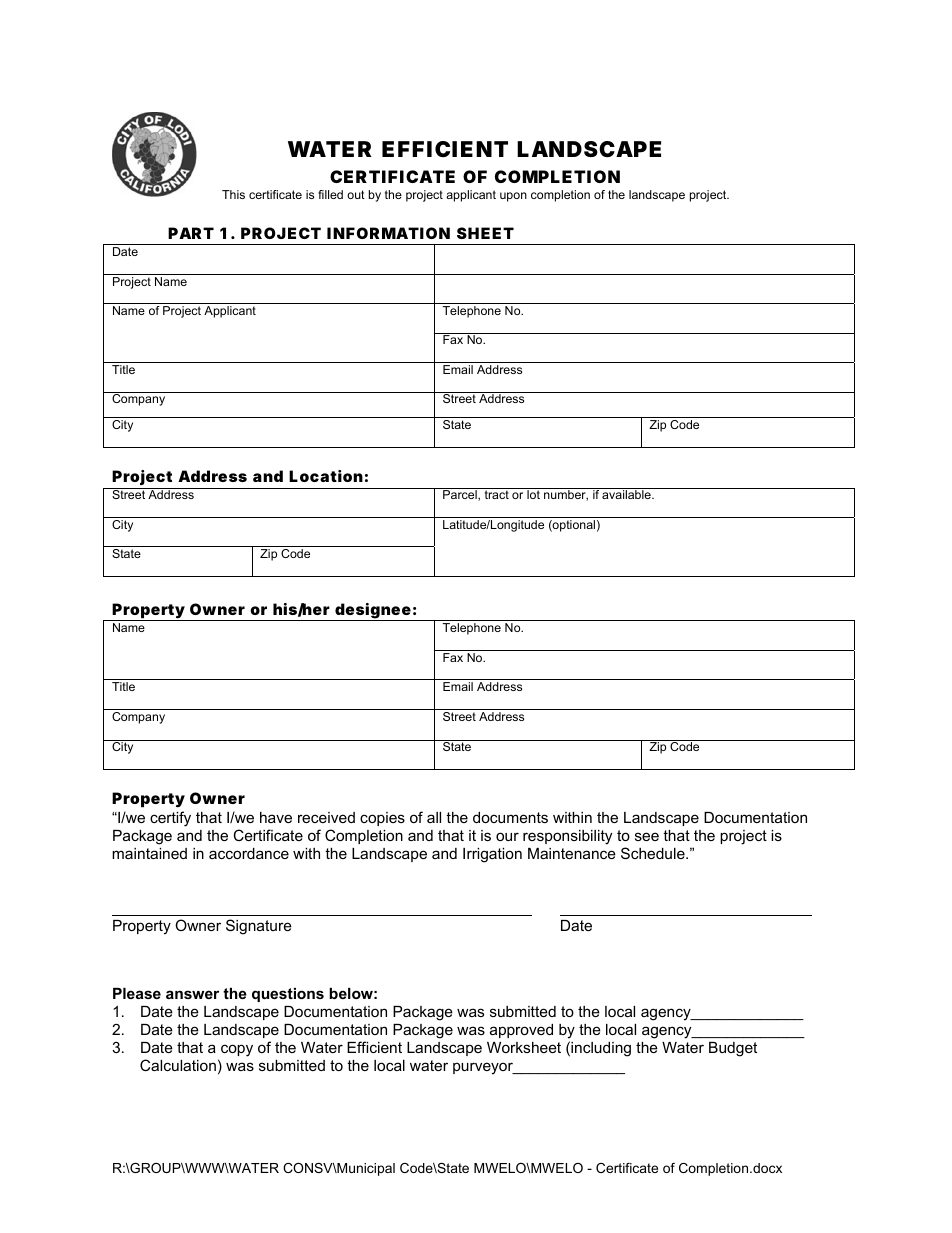 This image has height=1233, width=952. I want to click on copy, so click(237, 1050).
